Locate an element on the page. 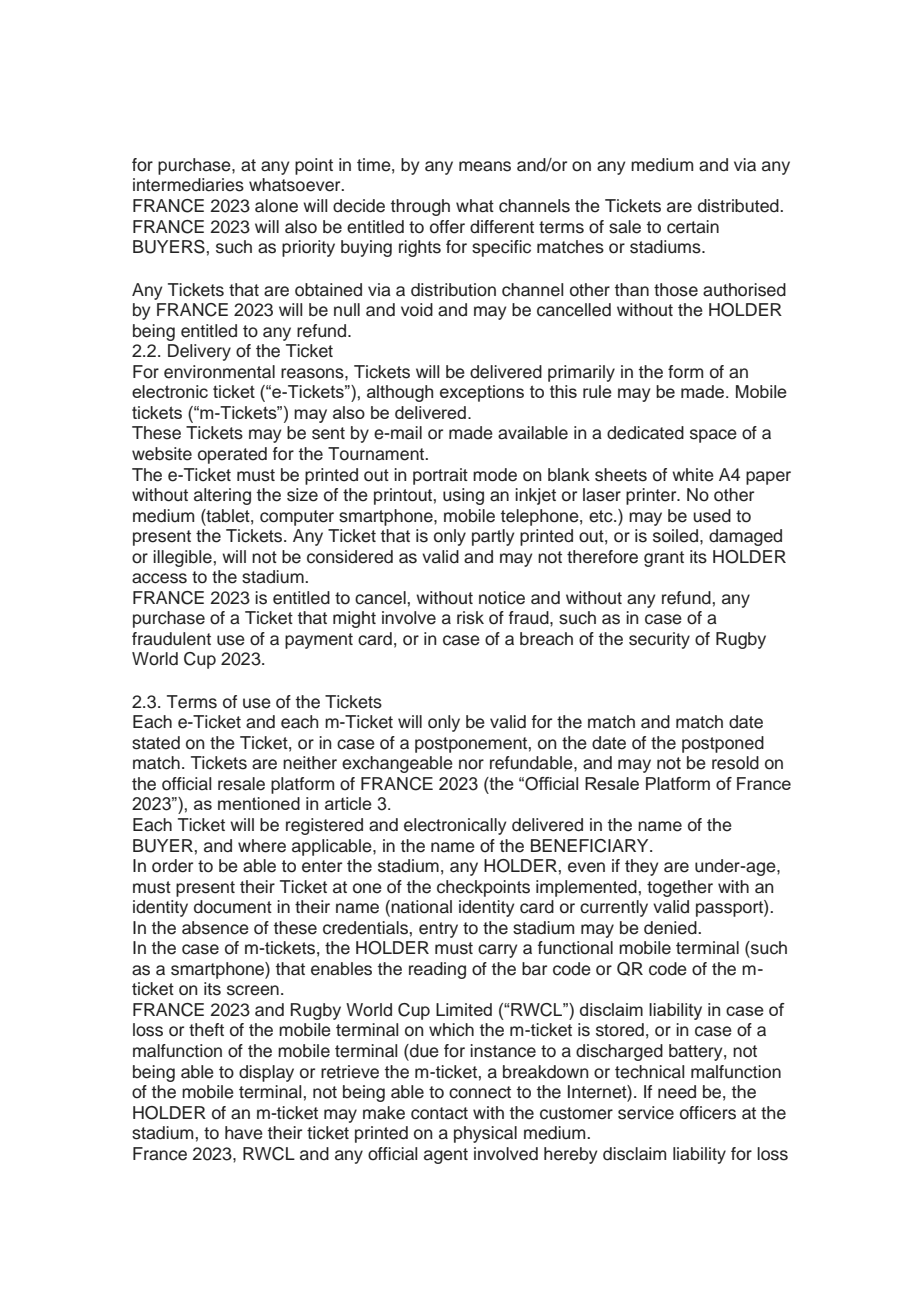  offer is located at coordinates (447, 227).
